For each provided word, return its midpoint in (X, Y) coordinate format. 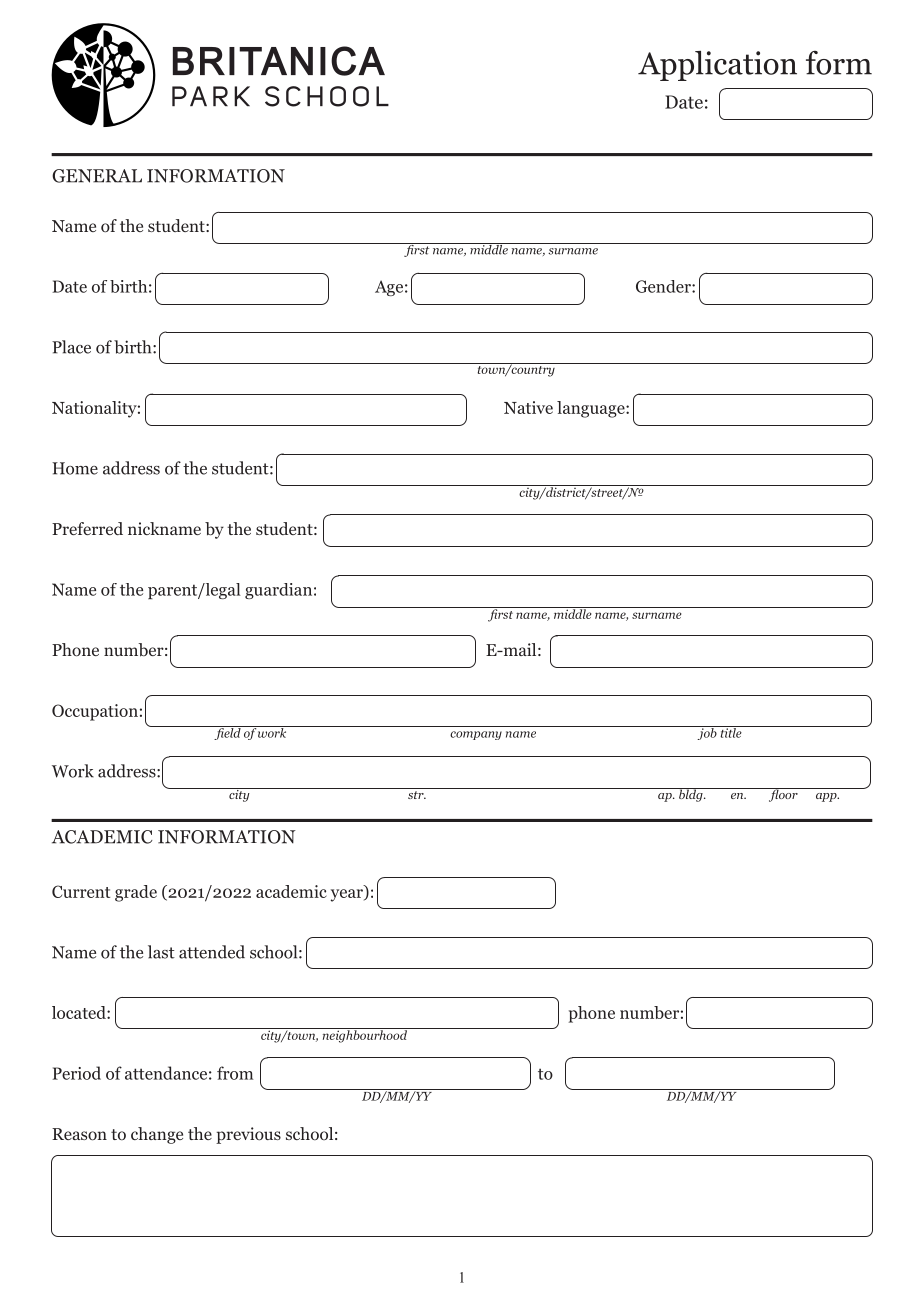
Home (75, 468)
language (592, 409)
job (707, 733)
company (476, 735)
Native (528, 407)
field (227, 733)
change (157, 1135)
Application (717, 66)
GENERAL (97, 176)
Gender (664, 286)
